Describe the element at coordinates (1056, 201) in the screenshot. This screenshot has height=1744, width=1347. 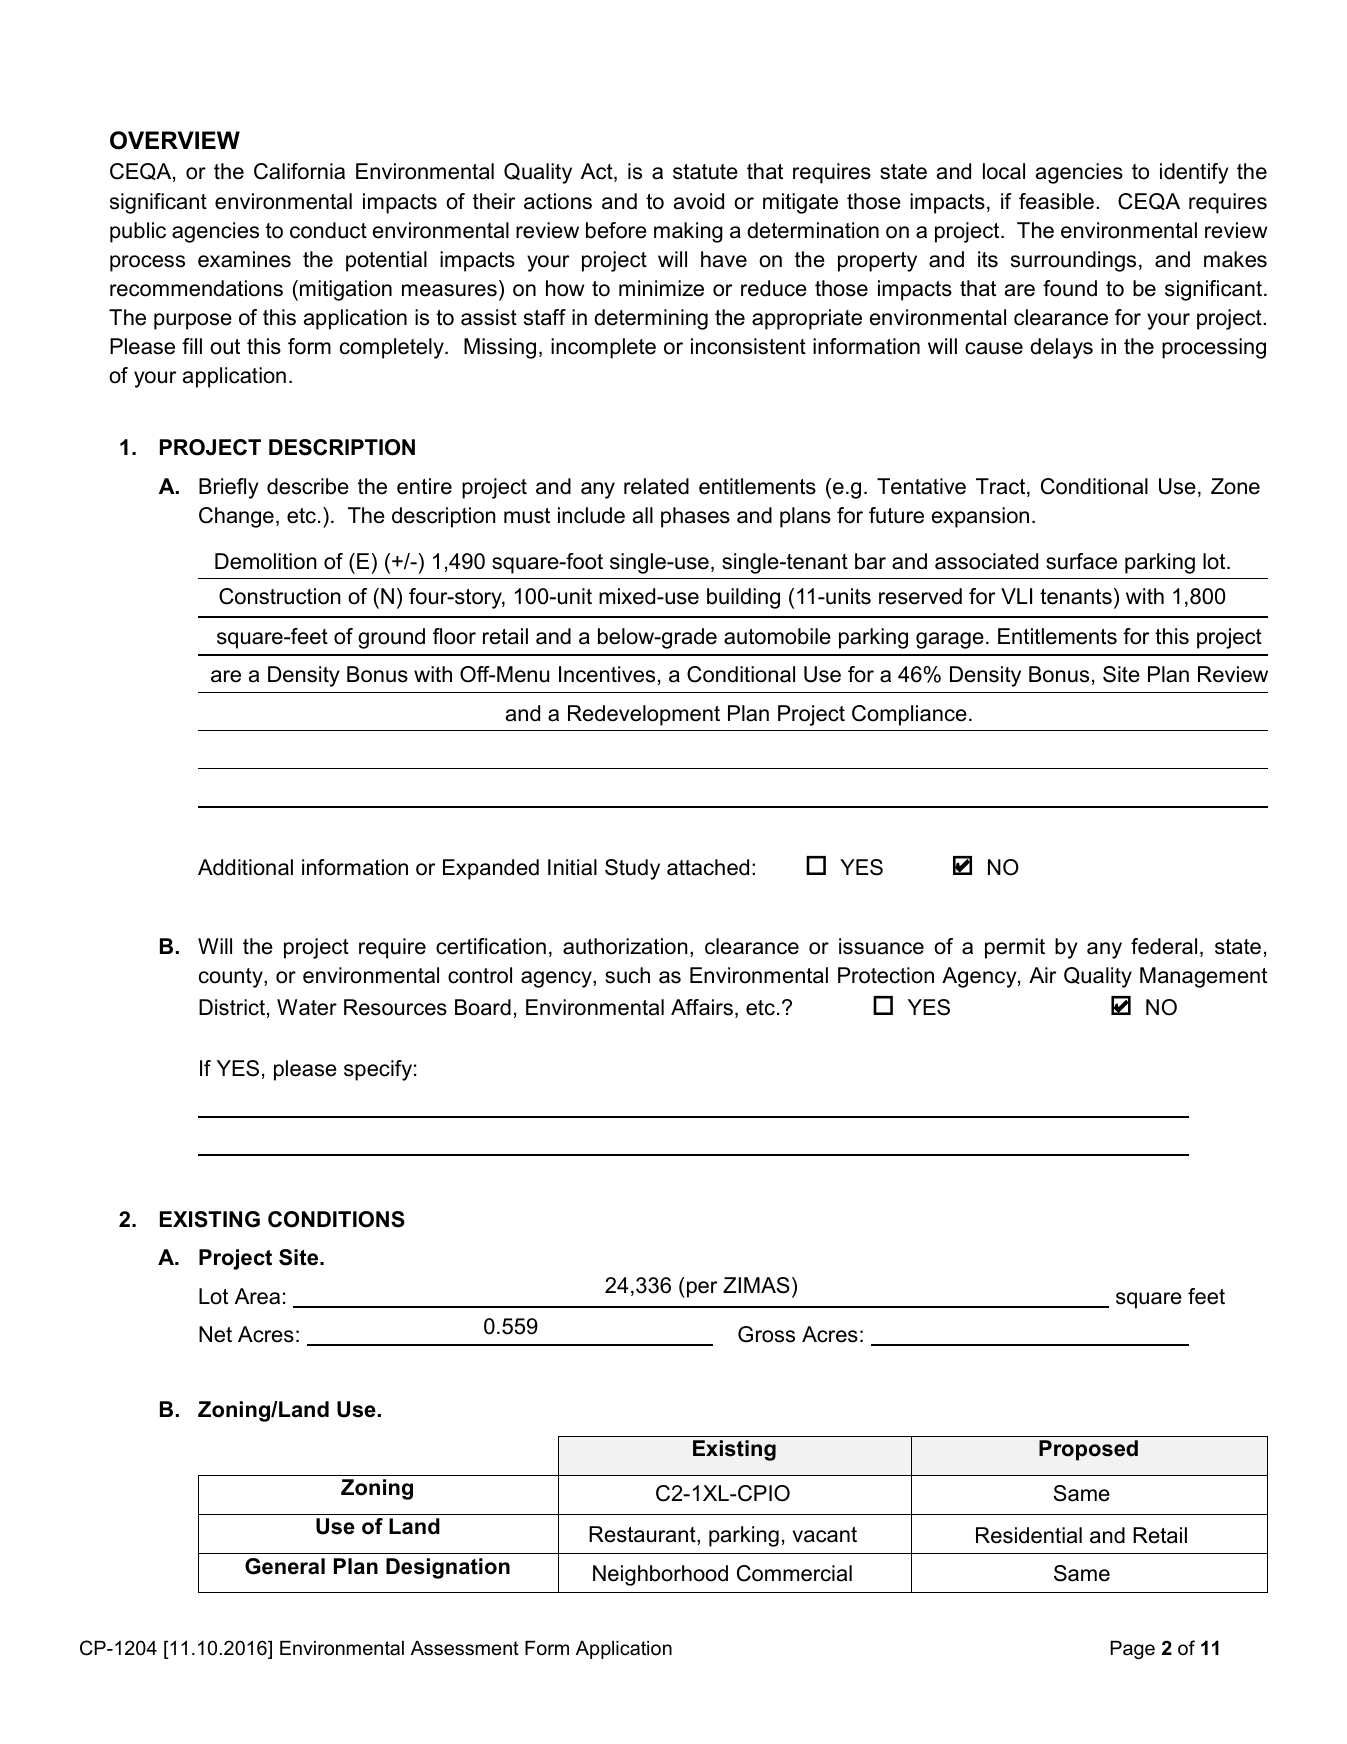
I see `feasible` at that location.
